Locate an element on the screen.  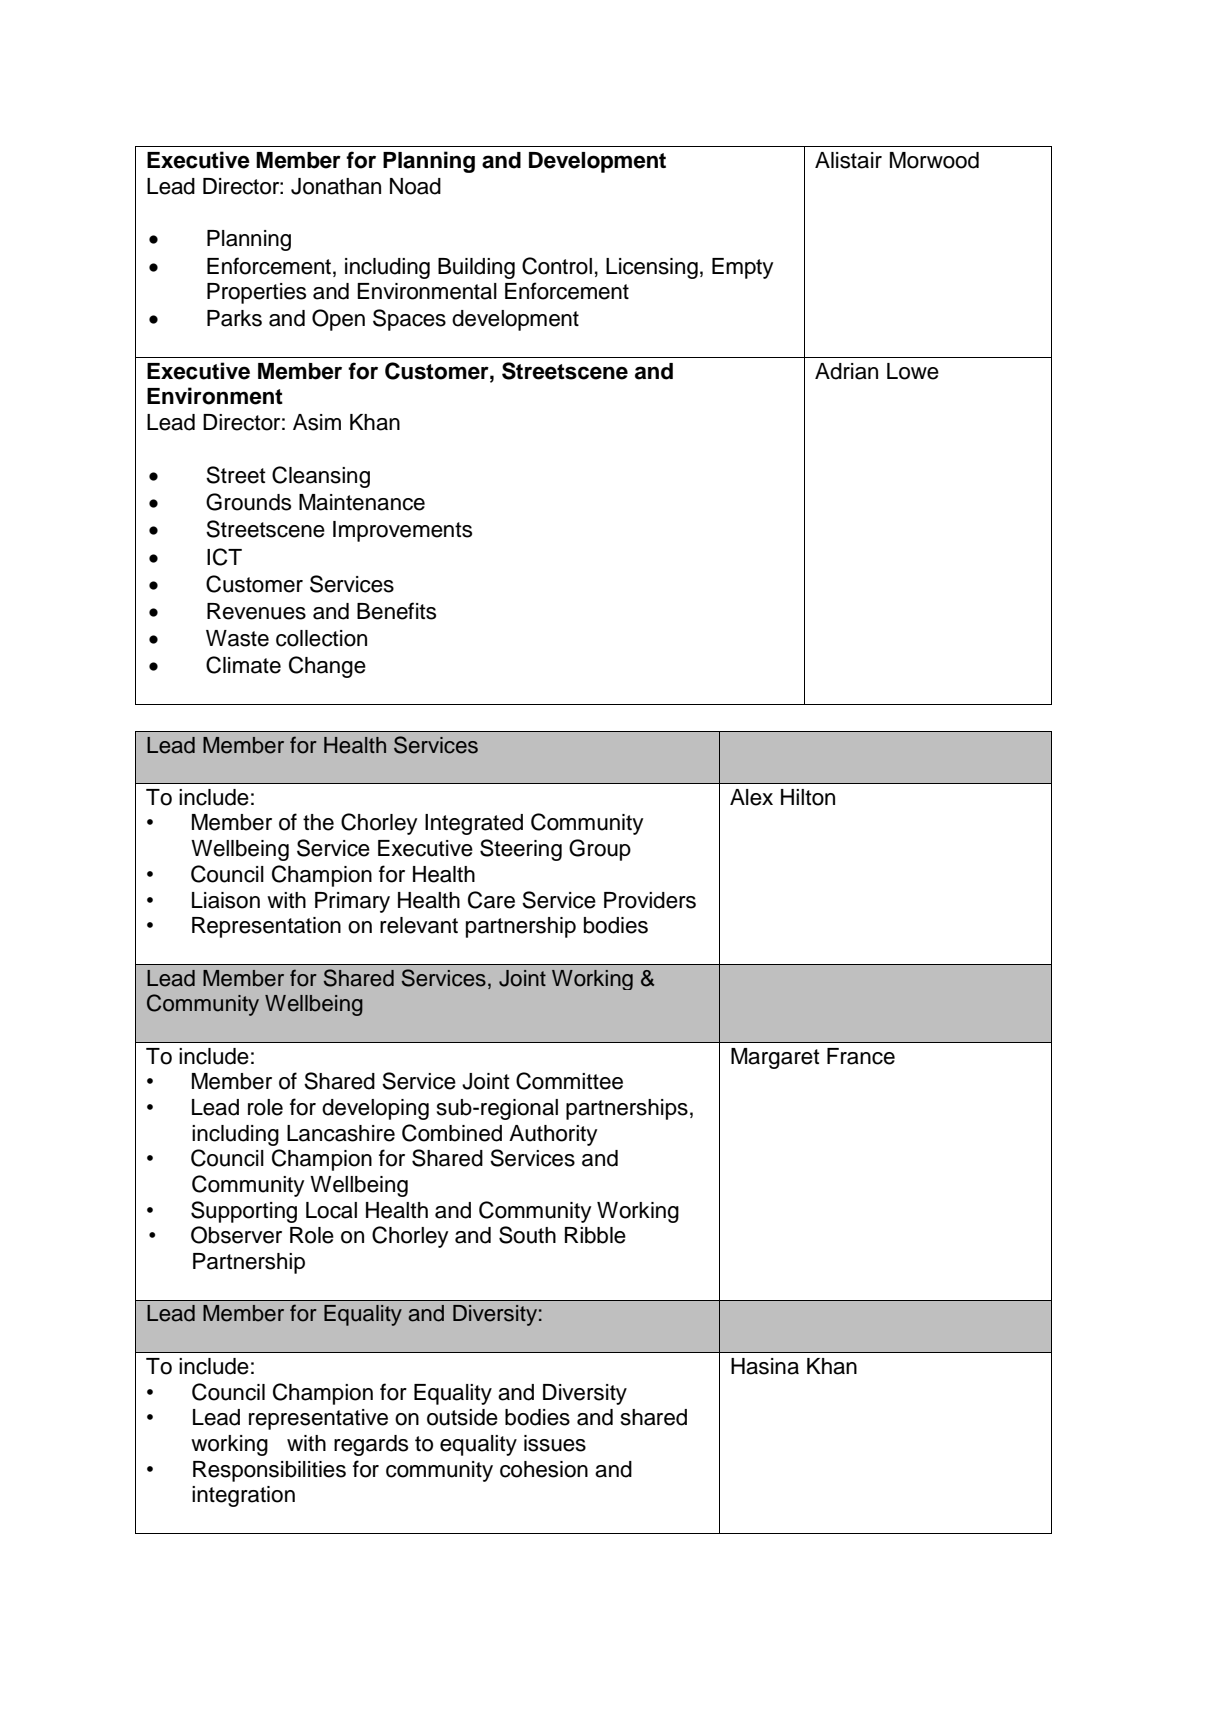
Local is located at coordinates (331, 1210).
